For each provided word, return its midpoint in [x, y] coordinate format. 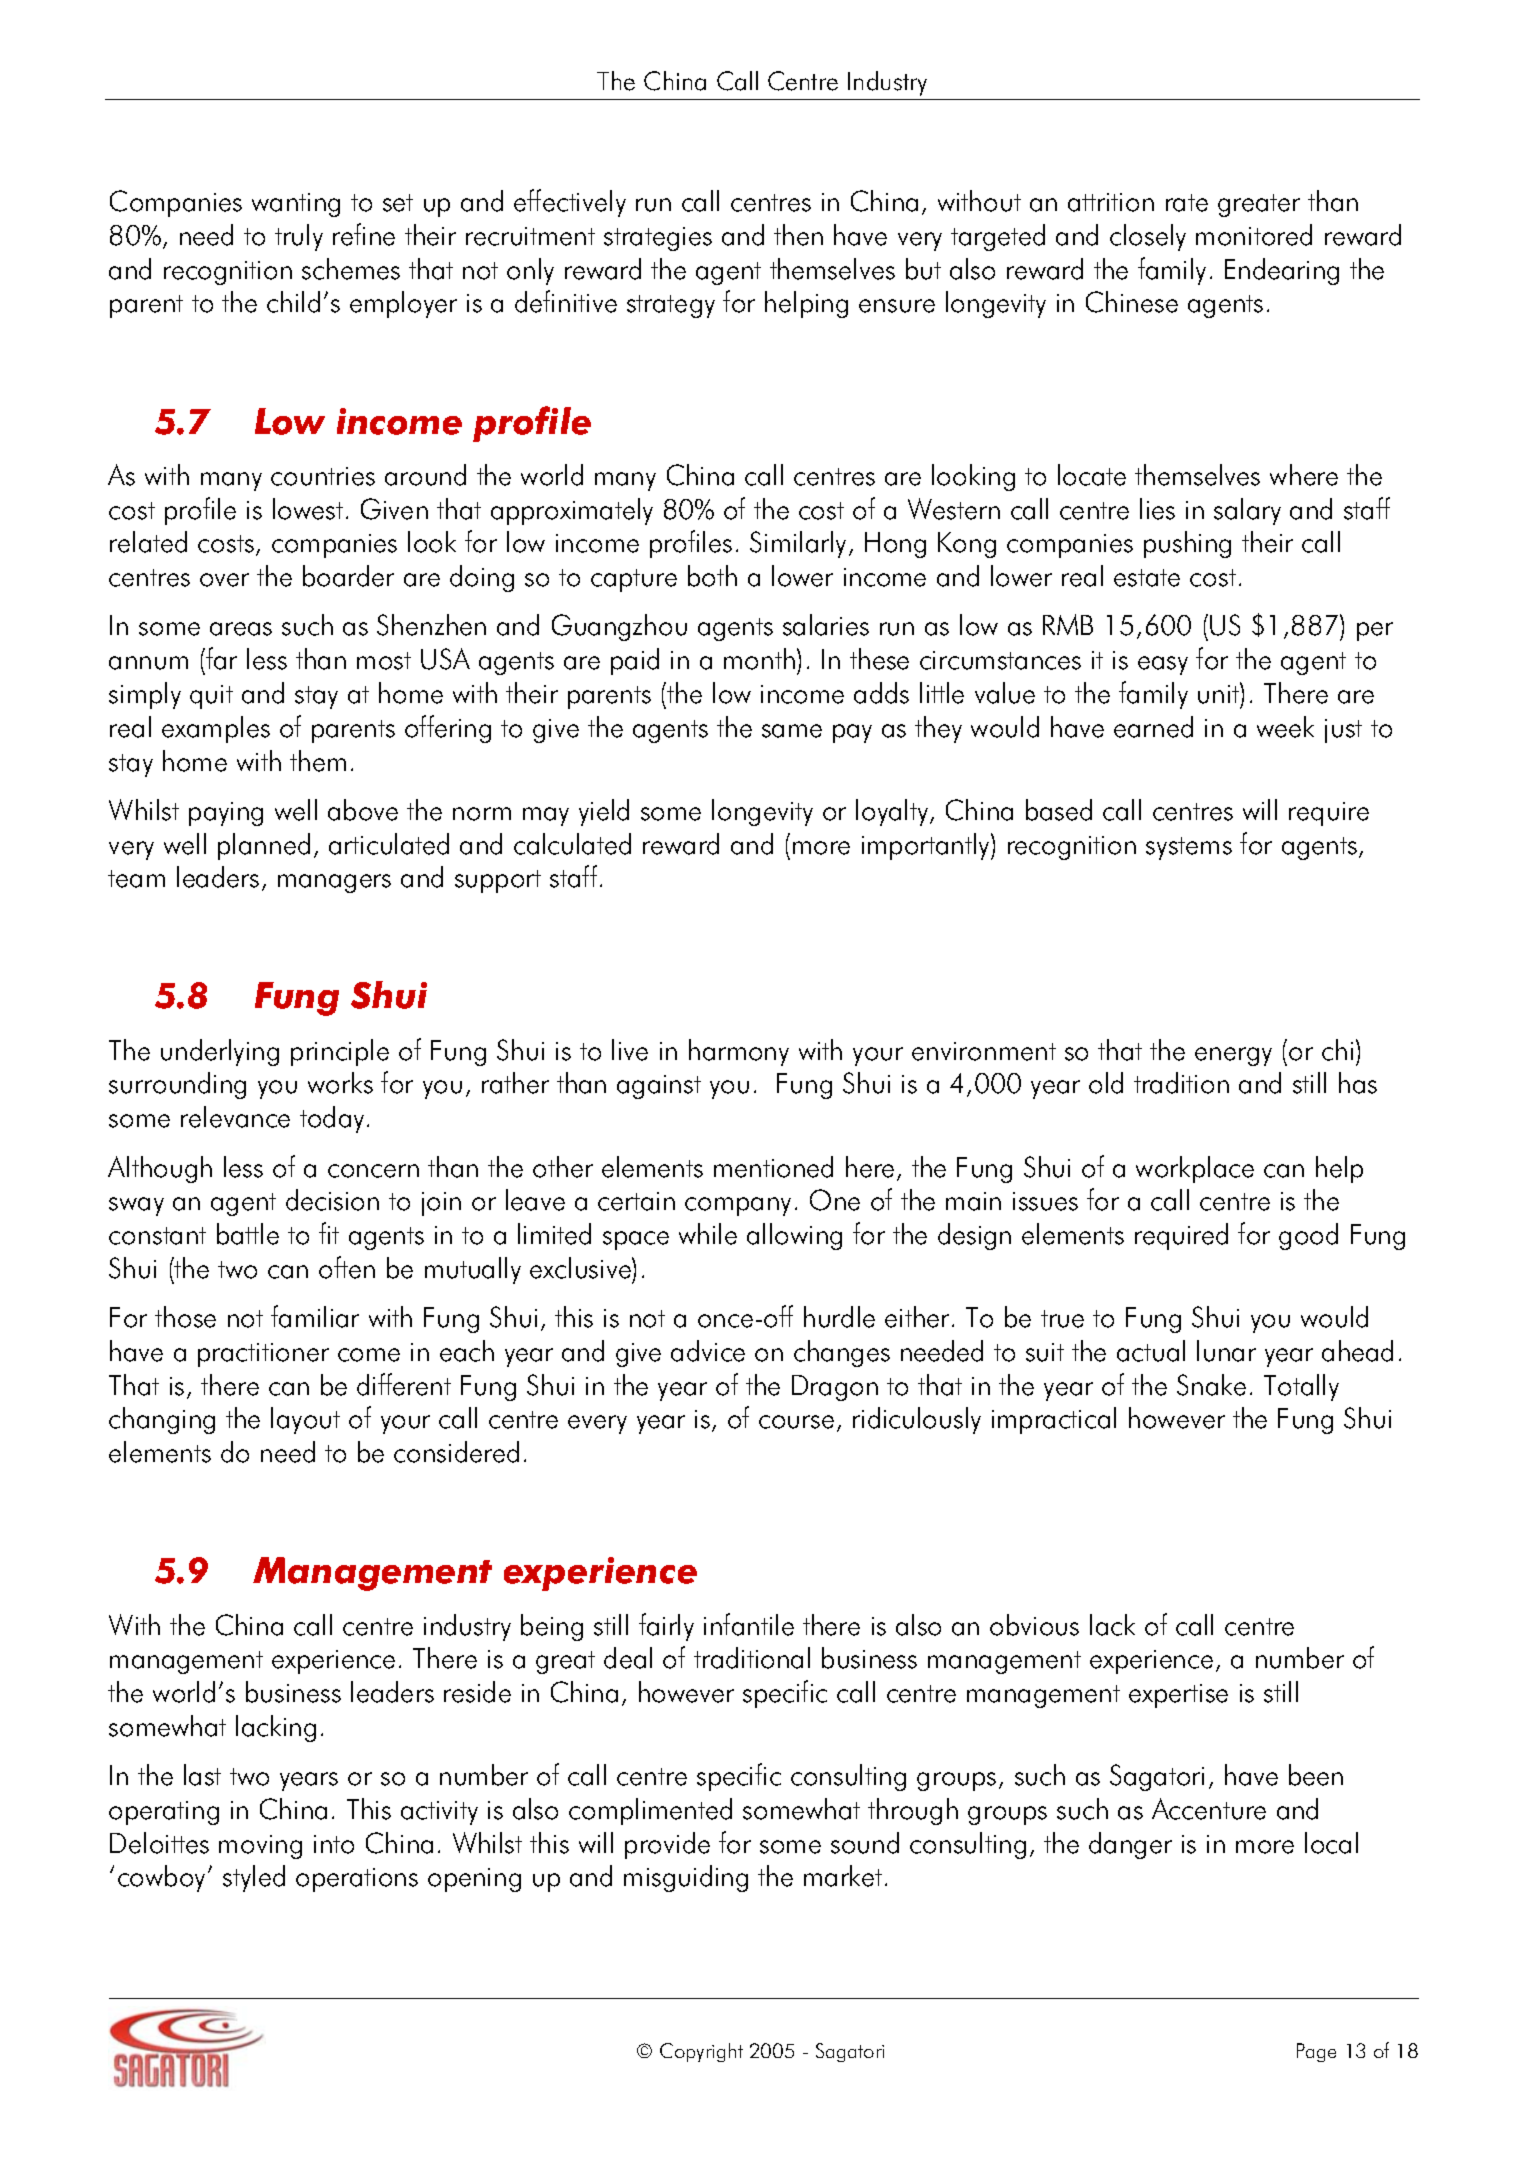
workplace [1195, 1169]
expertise [1178, 1696]
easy [1163, 665]
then [798, 235]
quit [211, 697]
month [759, 659]
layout [305, 1420]
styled [254, 1878]
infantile [749, 1624]
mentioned [773, 1167]
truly [299, 237]
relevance [235, 1117]
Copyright [701, 2052]
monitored [1254, 235]
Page [1316, 2052]
